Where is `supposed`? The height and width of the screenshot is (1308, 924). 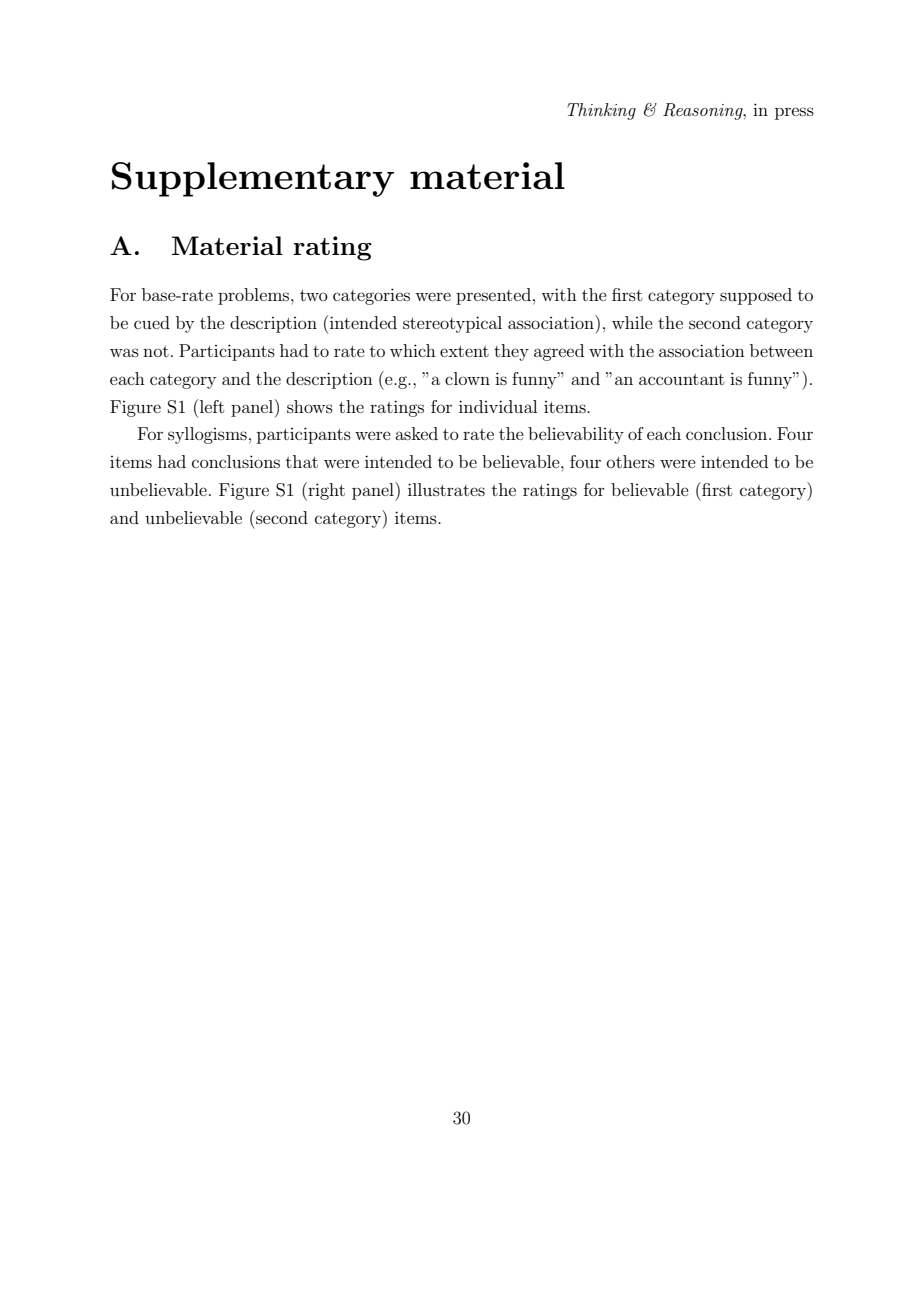 supposed is located at coordinates (756, 296).
